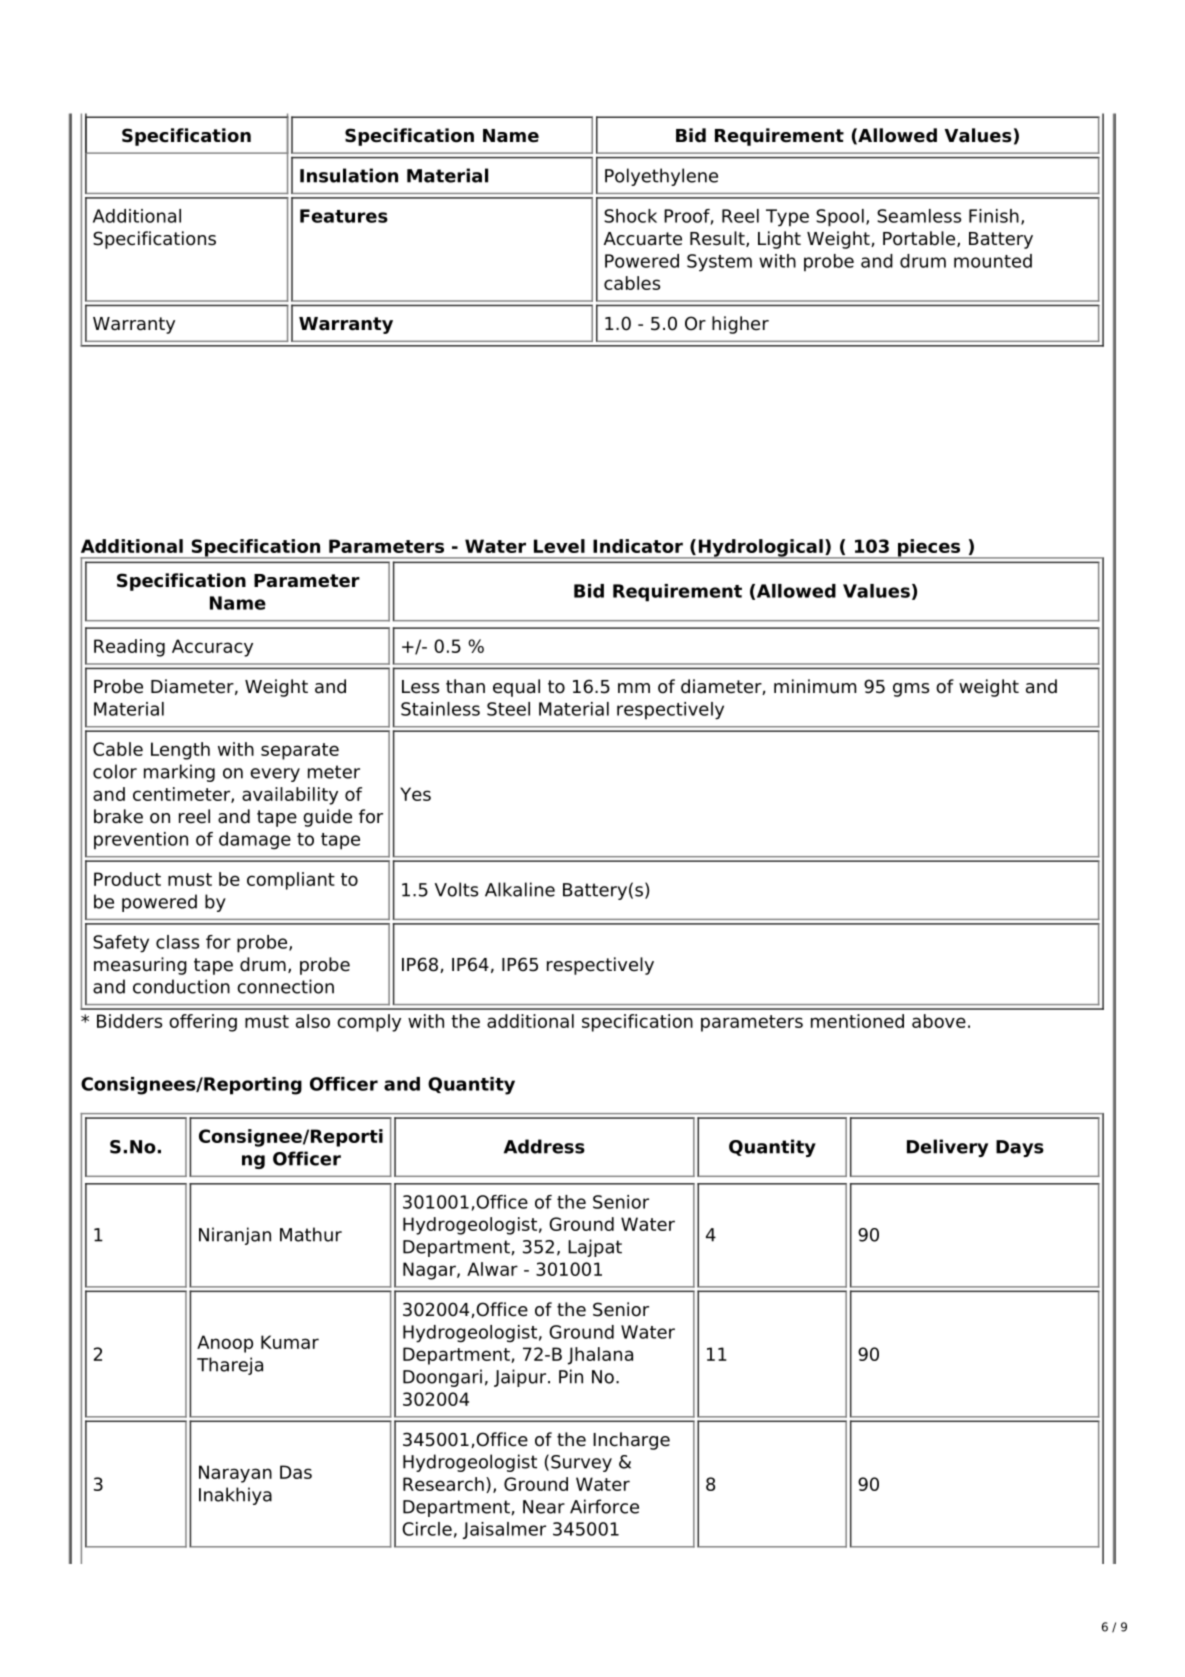 Image resolution: width=1185 pixels, height=1677 pixels. What do you see at coordinates (544, 1507) in the document?
I see `Near` at bounding box center [544, 1507].
